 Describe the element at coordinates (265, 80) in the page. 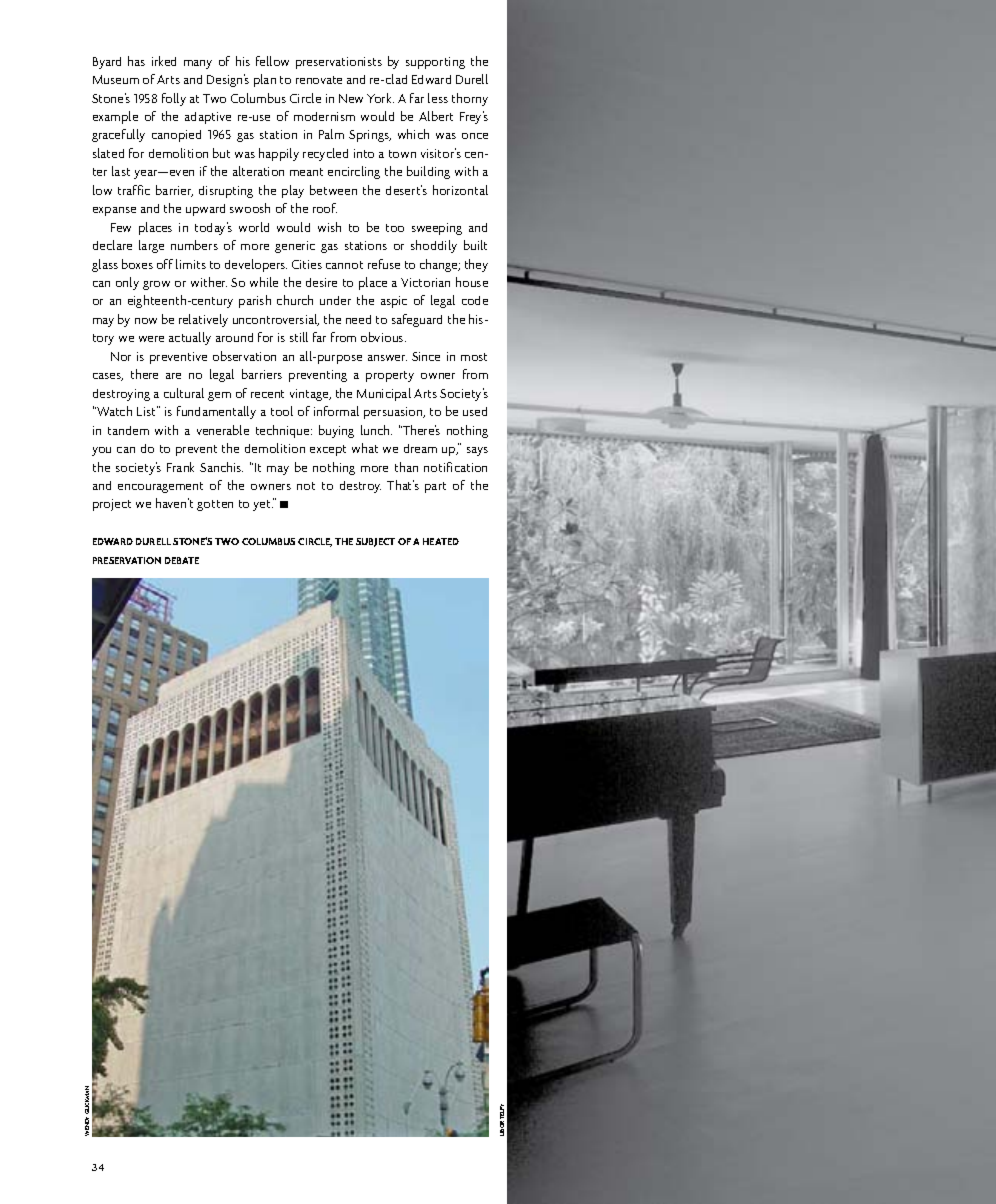

I see `plan` at that location.
